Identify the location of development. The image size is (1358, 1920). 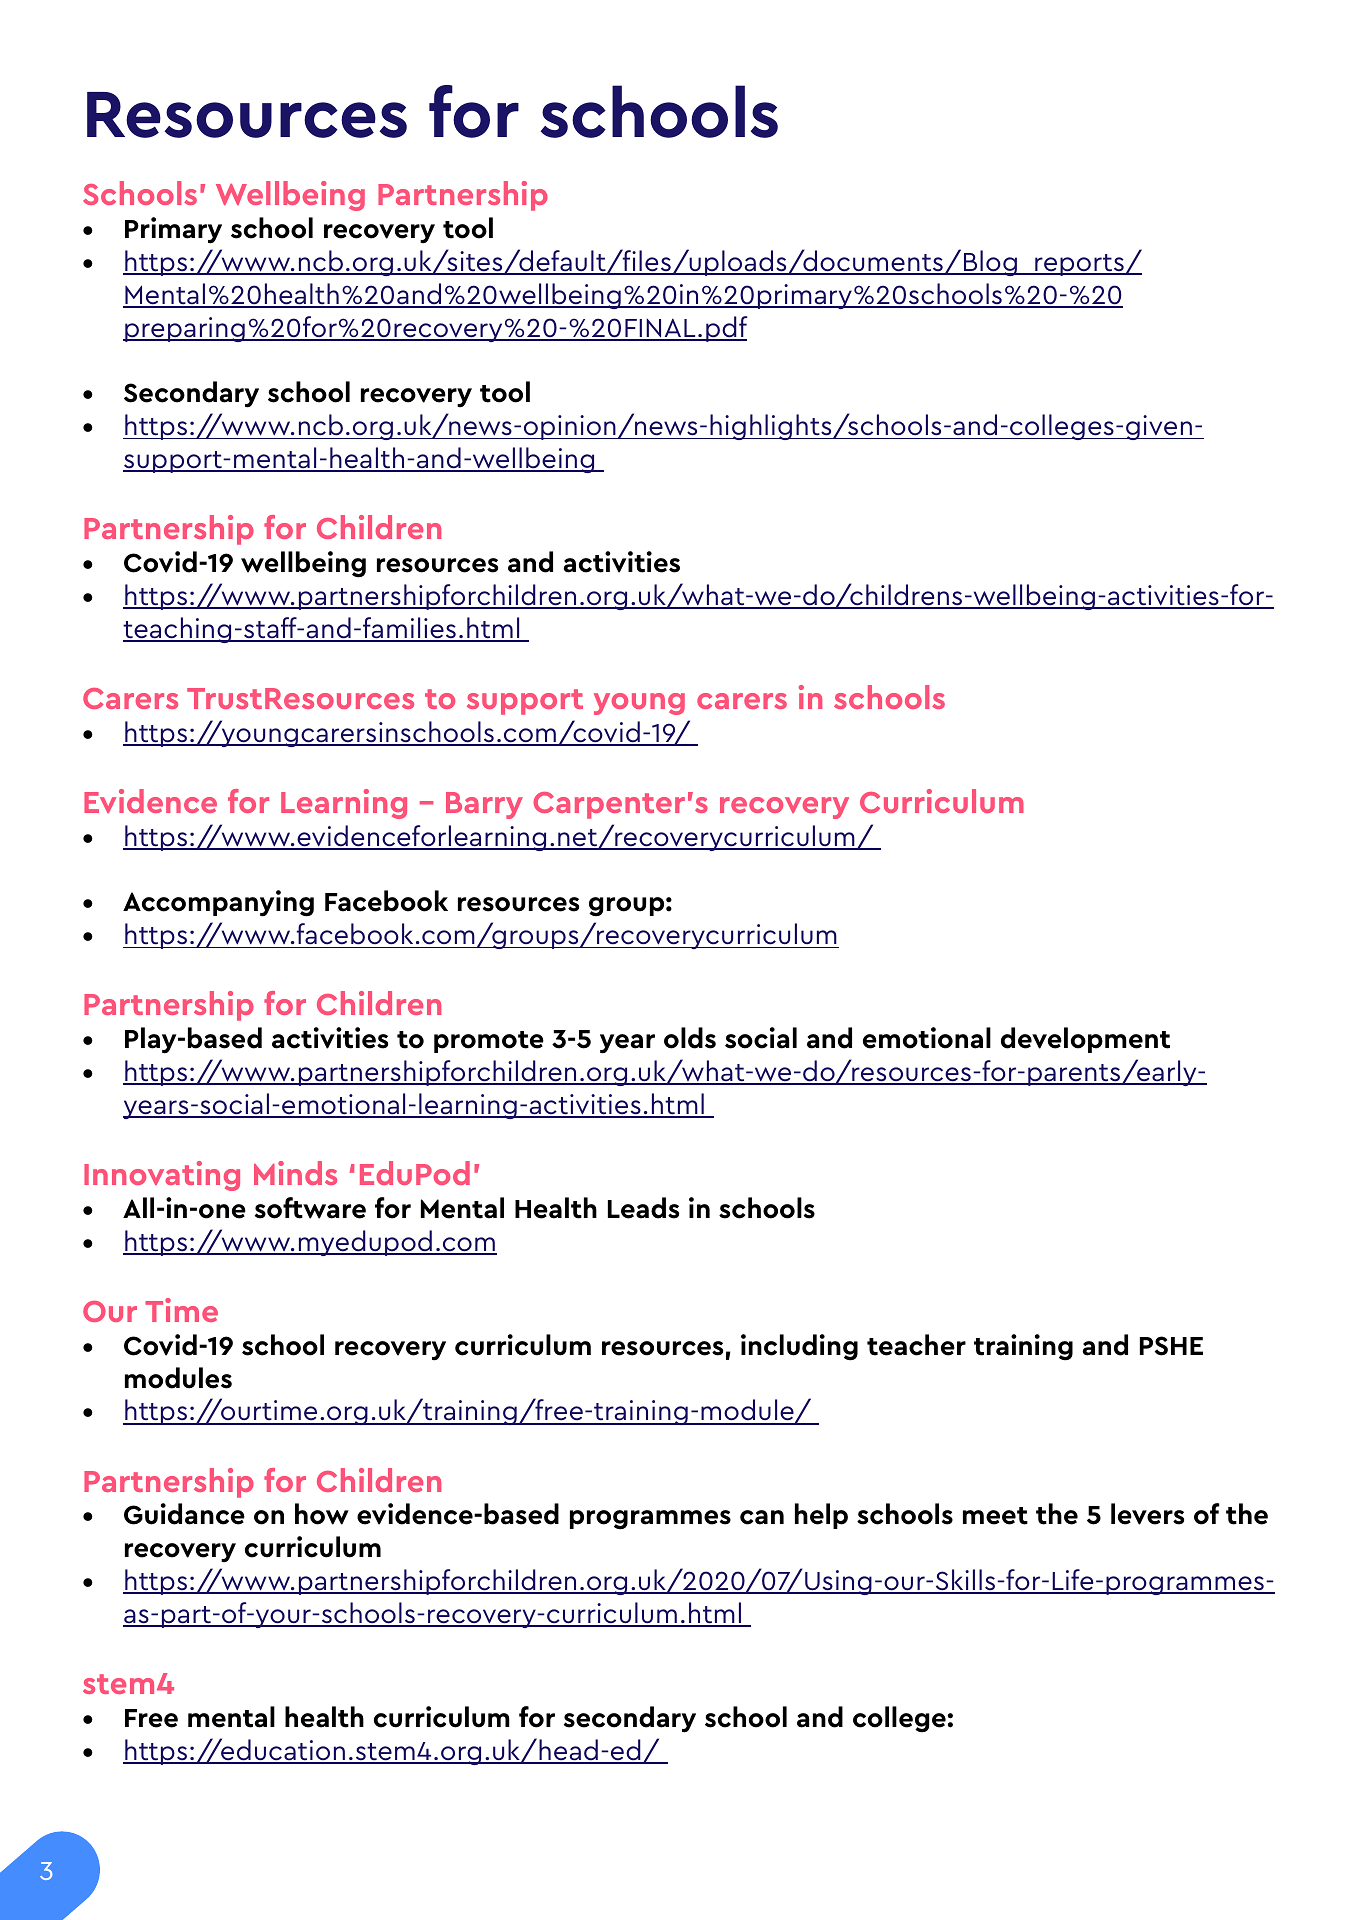
(1085, 1040).
